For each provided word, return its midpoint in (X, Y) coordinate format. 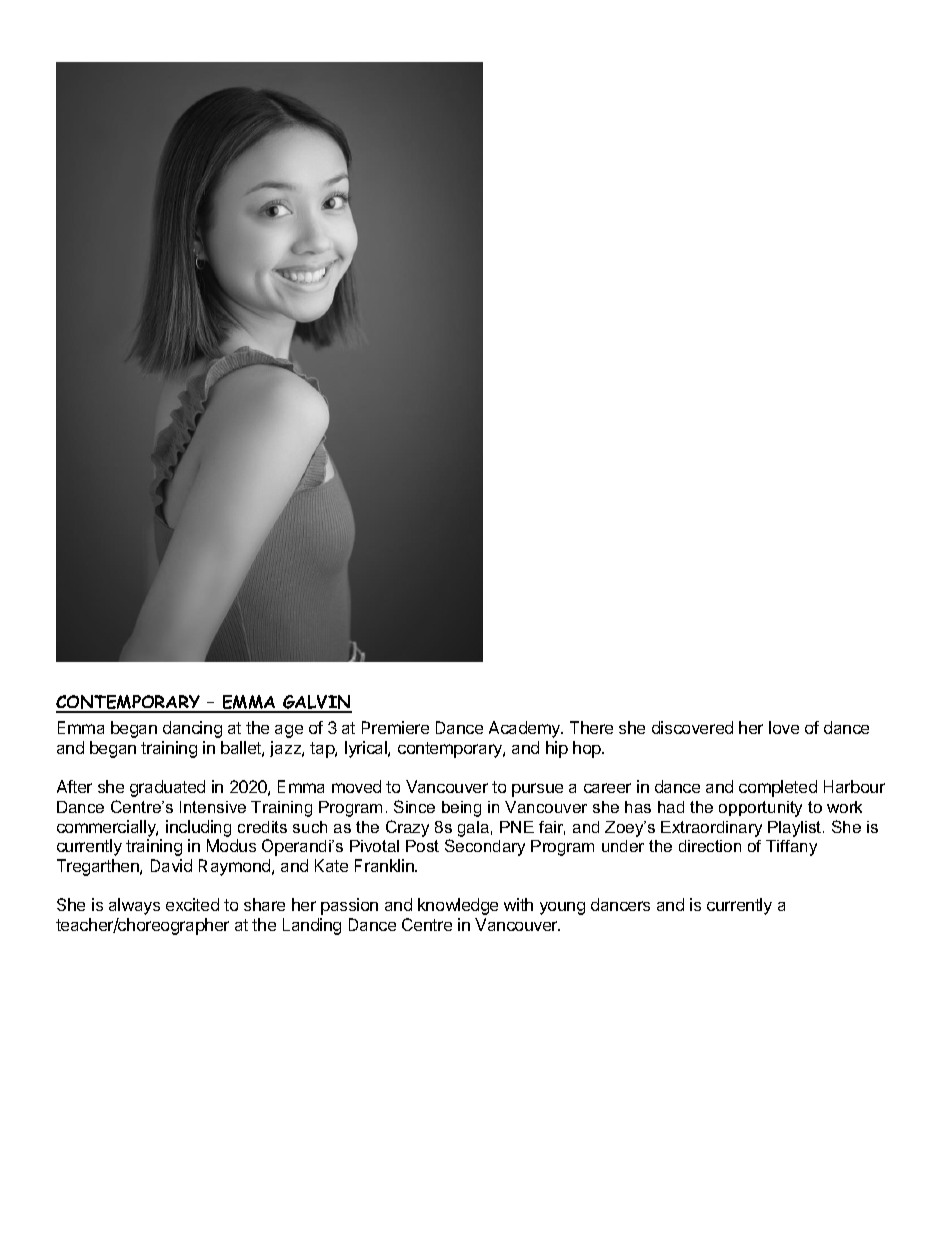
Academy (526, 729)
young (562, 908)
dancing (192, 729)
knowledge (458, 906)
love (784, 727)
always (134, 906)
